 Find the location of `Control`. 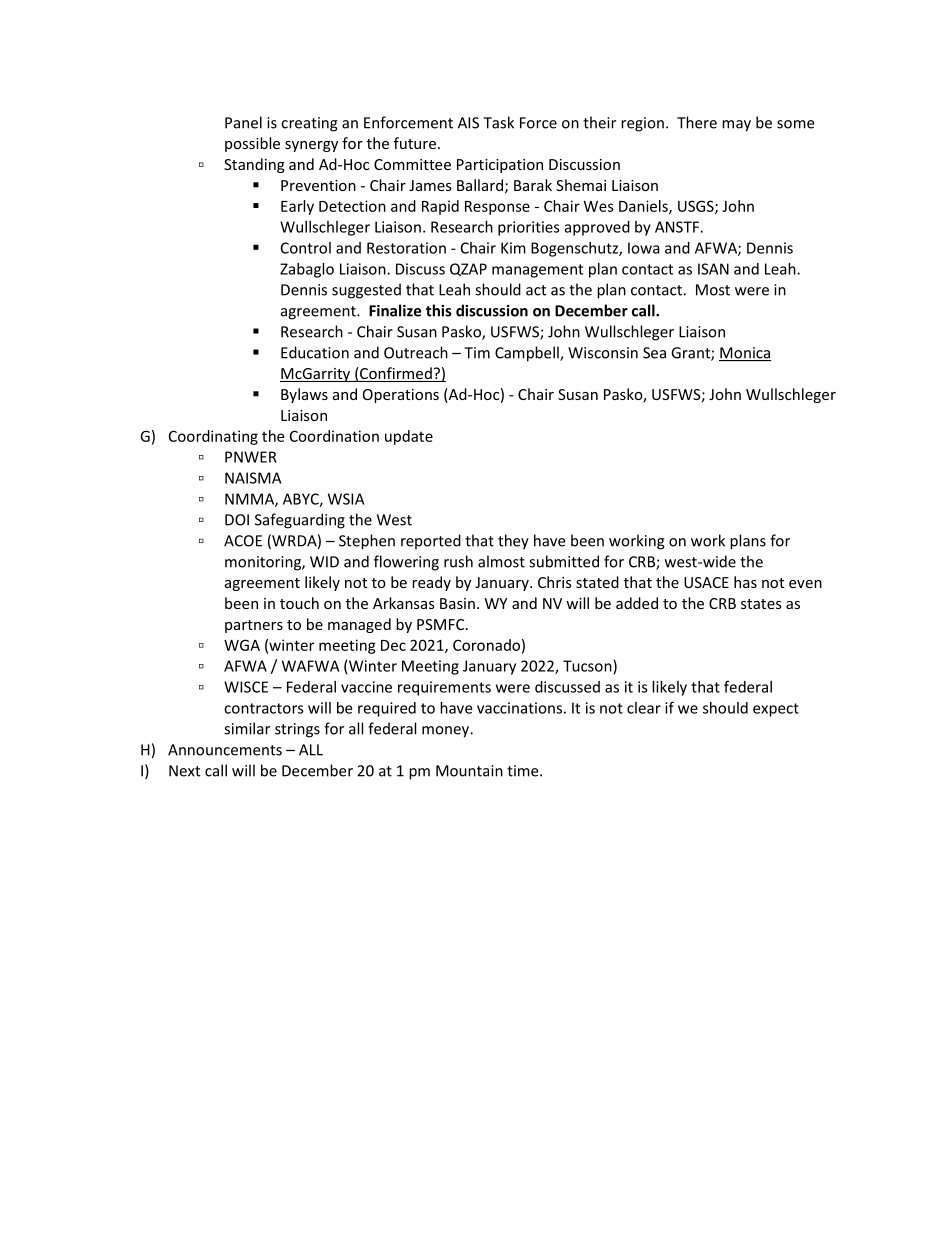

Control is located at coordinates (306, 248).
